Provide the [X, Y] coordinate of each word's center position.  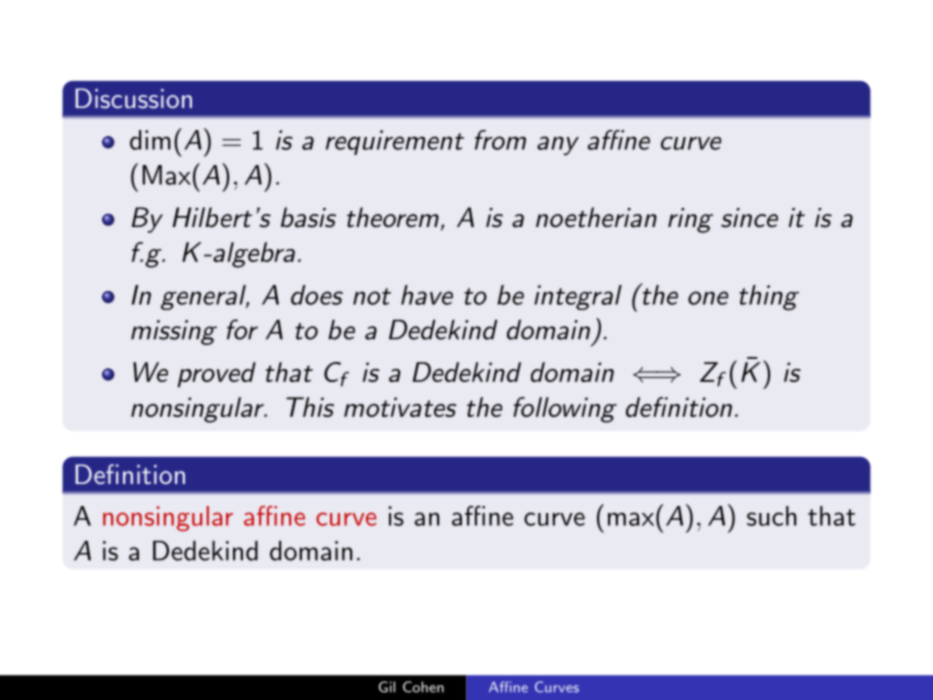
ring [690, 220]
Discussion [133, 98]
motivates [400, 407]
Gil [387, 687]
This [310, 407]
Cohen [423, 687]
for [242, 329]
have [427, 295]
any [558, 146]
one [708, 298]
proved [217, 374]
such [771, 516]
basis [308, 217]
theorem [393, 217]
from [500, 140]
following [565, 410]
